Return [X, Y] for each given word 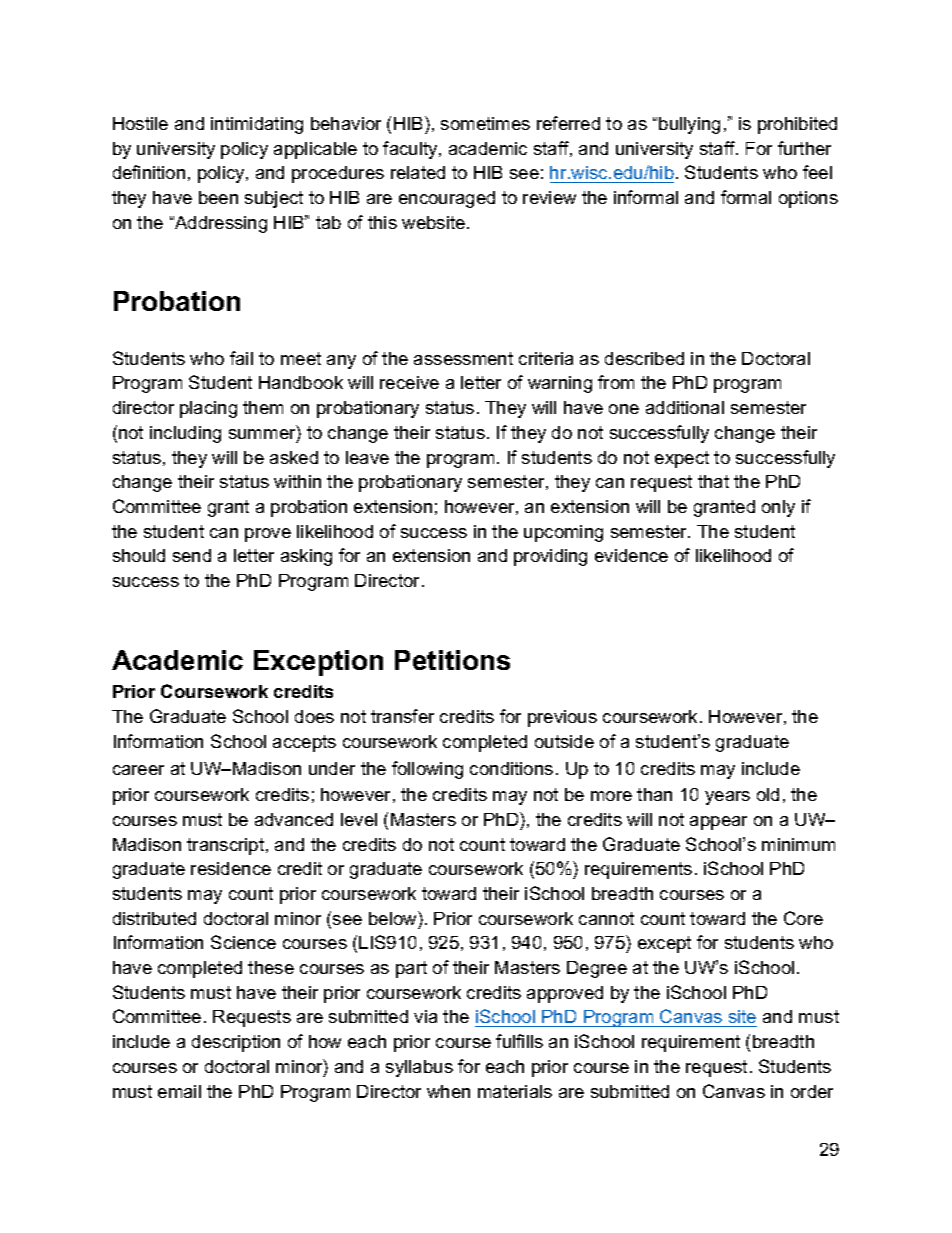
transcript [227, 846]
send [192, 555]
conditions [511, 768]
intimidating [257, 125]
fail [241, 358]
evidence [631, 555]
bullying [689, 125]
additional [685, 407]
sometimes [485, 123]
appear [718, 823]
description [236, 1043]
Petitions [452, 660]
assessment [463, 358]
